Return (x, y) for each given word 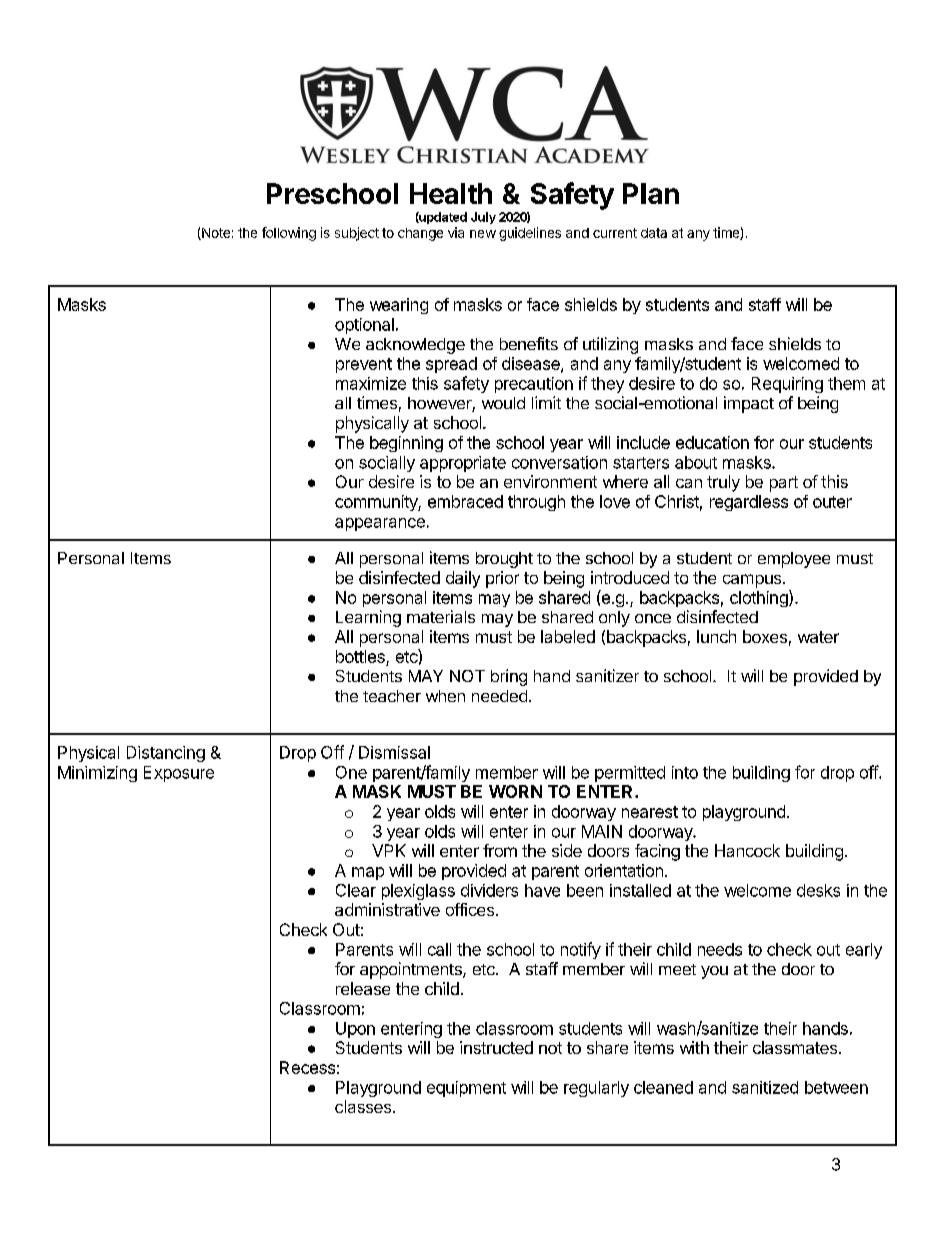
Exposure (179, 774)
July (483, 218)
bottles (360, 656)
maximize (371, 383)
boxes (765, 636)
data (654, 233)
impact (749, 404)
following (289, 234)
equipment (466, 1089)
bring (509, 677)
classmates (795, 1047)
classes (364, 1106)
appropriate (463, 464)
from (500, 850)
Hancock (747, 850)
